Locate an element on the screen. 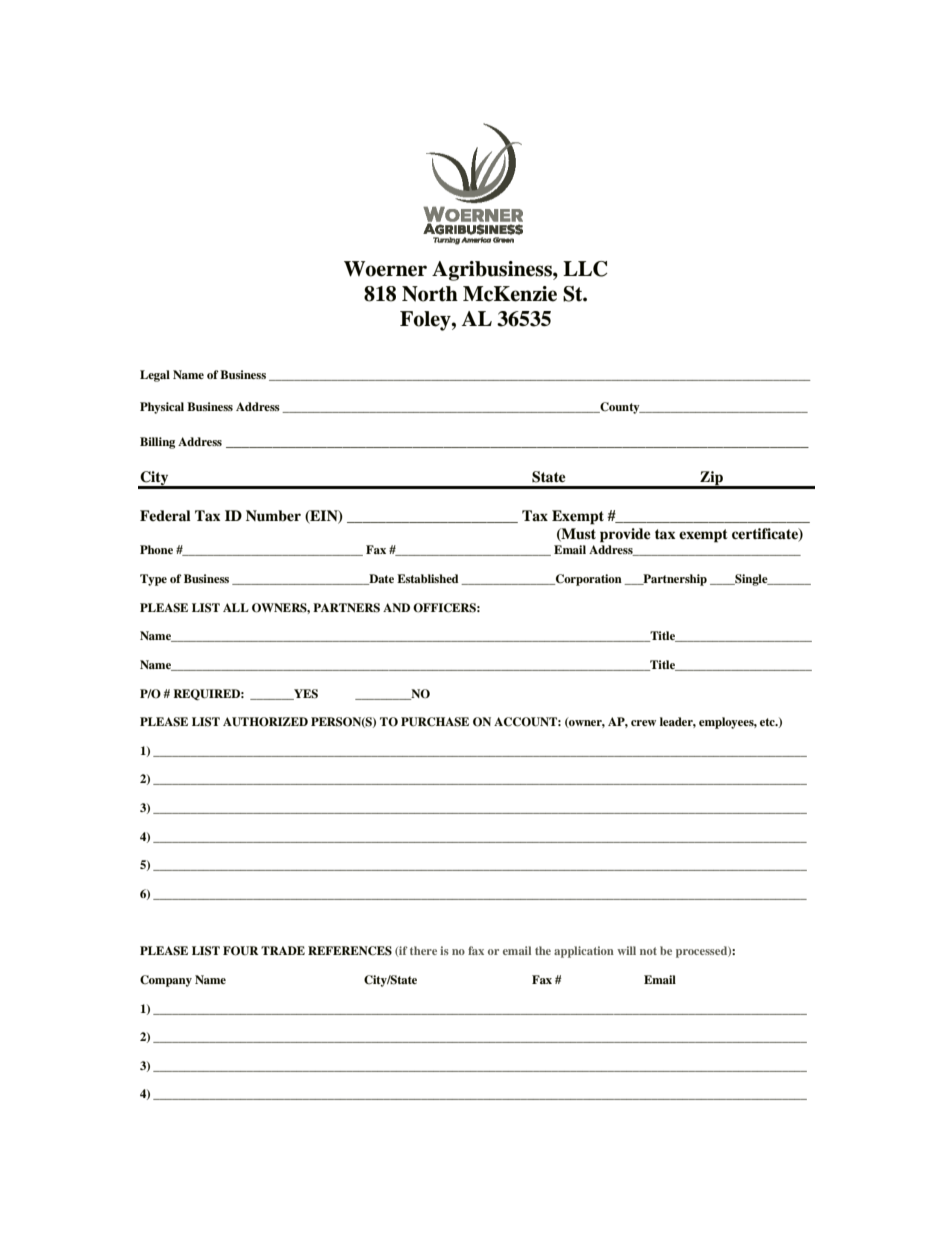 The height and width of the screenshot is (1233, 952). FOUR is located at coordinates (241, 951).
